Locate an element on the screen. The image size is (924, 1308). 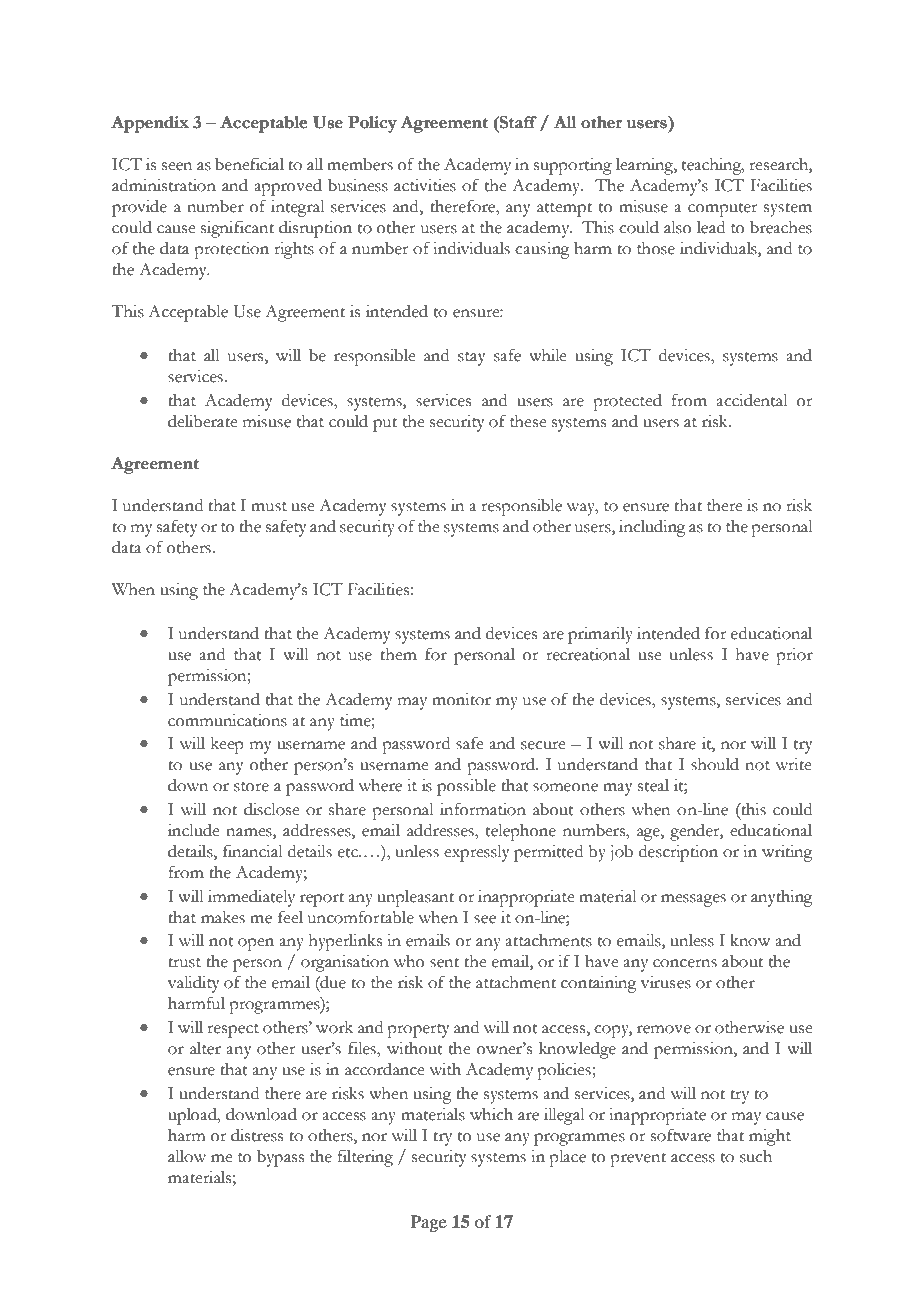
description is located at coordinates (678, 853).
